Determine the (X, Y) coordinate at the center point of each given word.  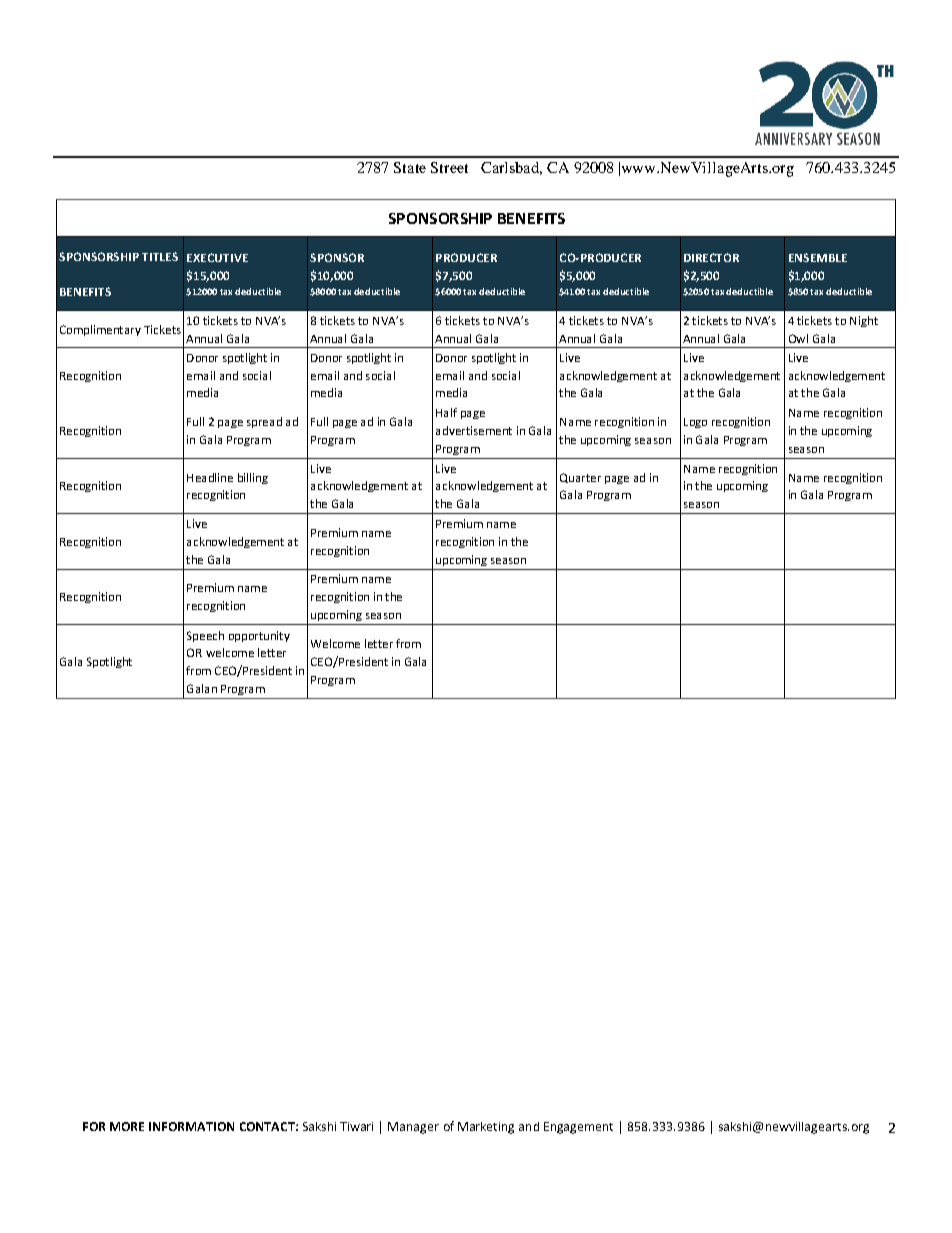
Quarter (580, 478)
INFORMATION (191, 1126)
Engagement (578, 1128)
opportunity (259, 636)
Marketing (486, 1128)
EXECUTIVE (217, 257)
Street (449, 167)
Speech (205, 636)
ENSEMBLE (818, 257)
